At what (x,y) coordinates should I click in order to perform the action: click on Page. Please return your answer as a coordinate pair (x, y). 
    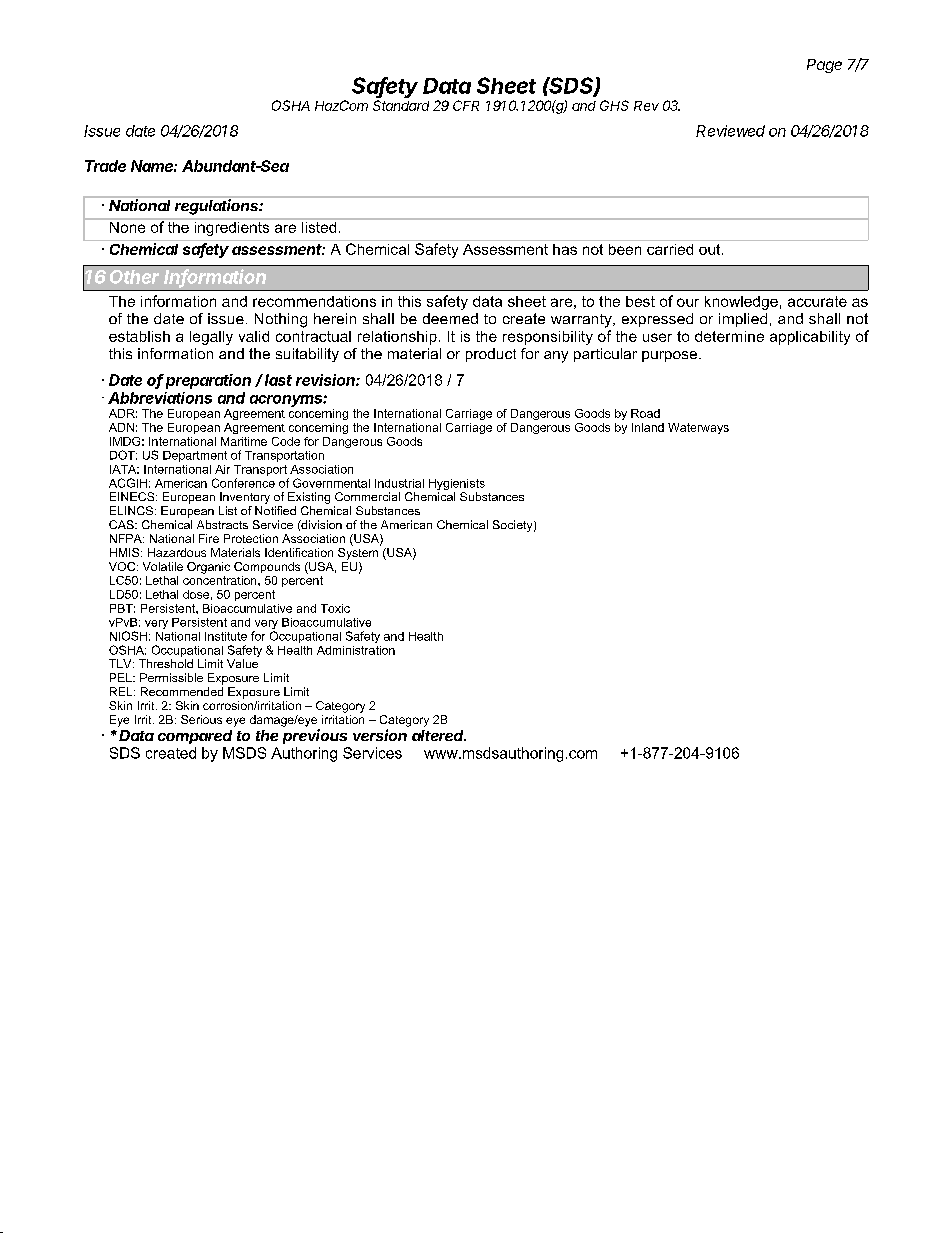
    Looking at the image, I should click on (824, 66).
